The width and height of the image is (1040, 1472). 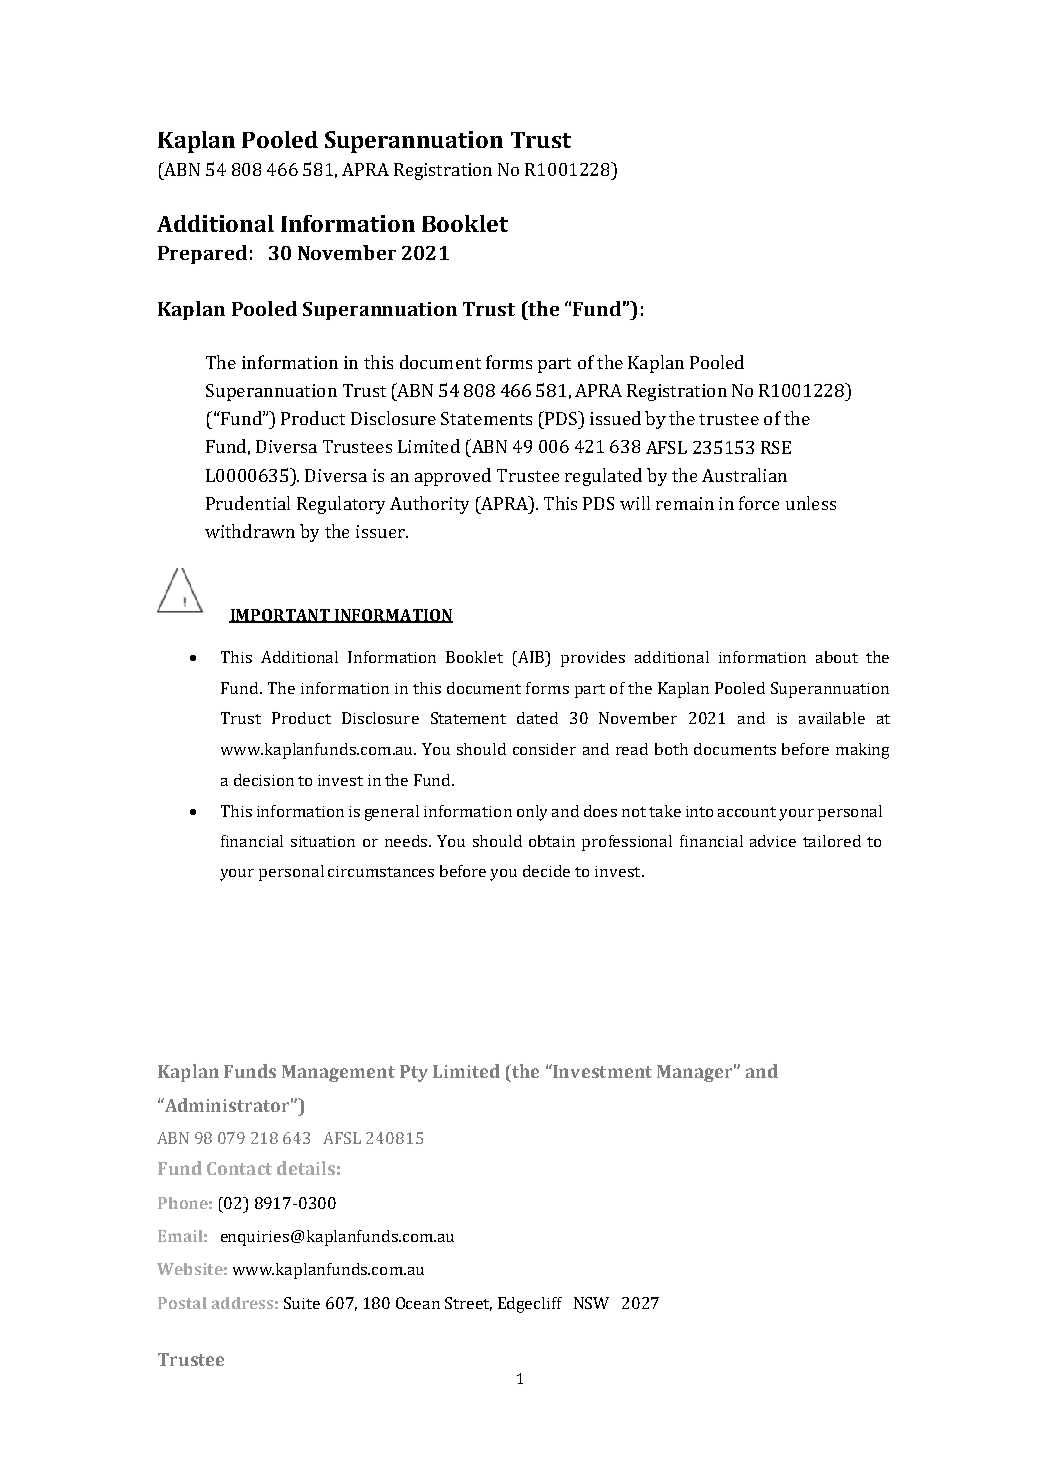 I want to click on tailored, so click(x=832, y=841).
